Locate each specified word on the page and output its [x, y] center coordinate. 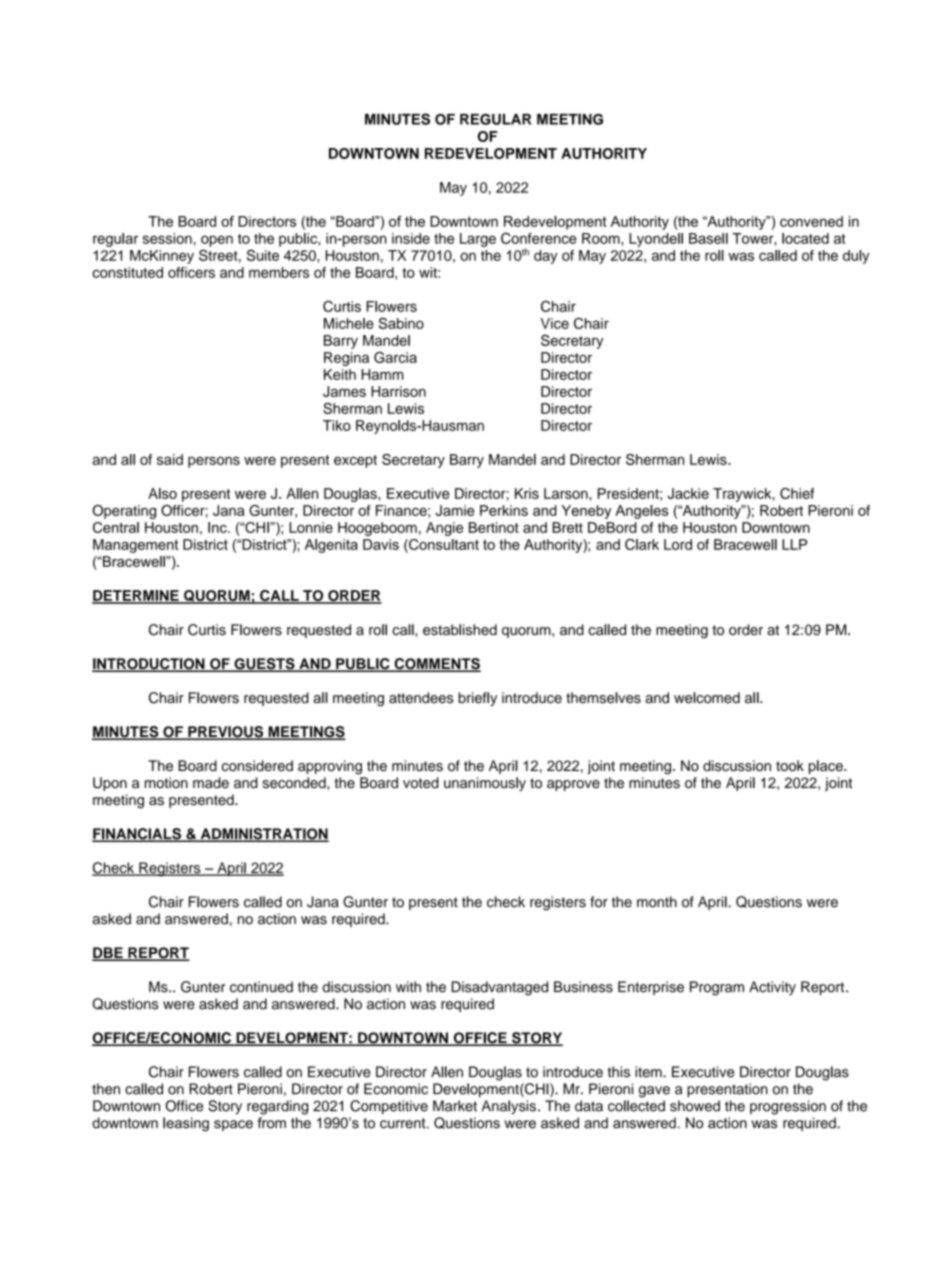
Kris [527, 493]
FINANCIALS [137, 835]
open [217, 241]
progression [788, 1107]
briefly [477, 699]
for [599, 902]
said [170, 459]
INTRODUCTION [149, 665]
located [805, 238]
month [657, 902]
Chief [797, 493]
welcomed [707, 698]
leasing [186, 1124]
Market [455, 1106]
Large [478, 240]
